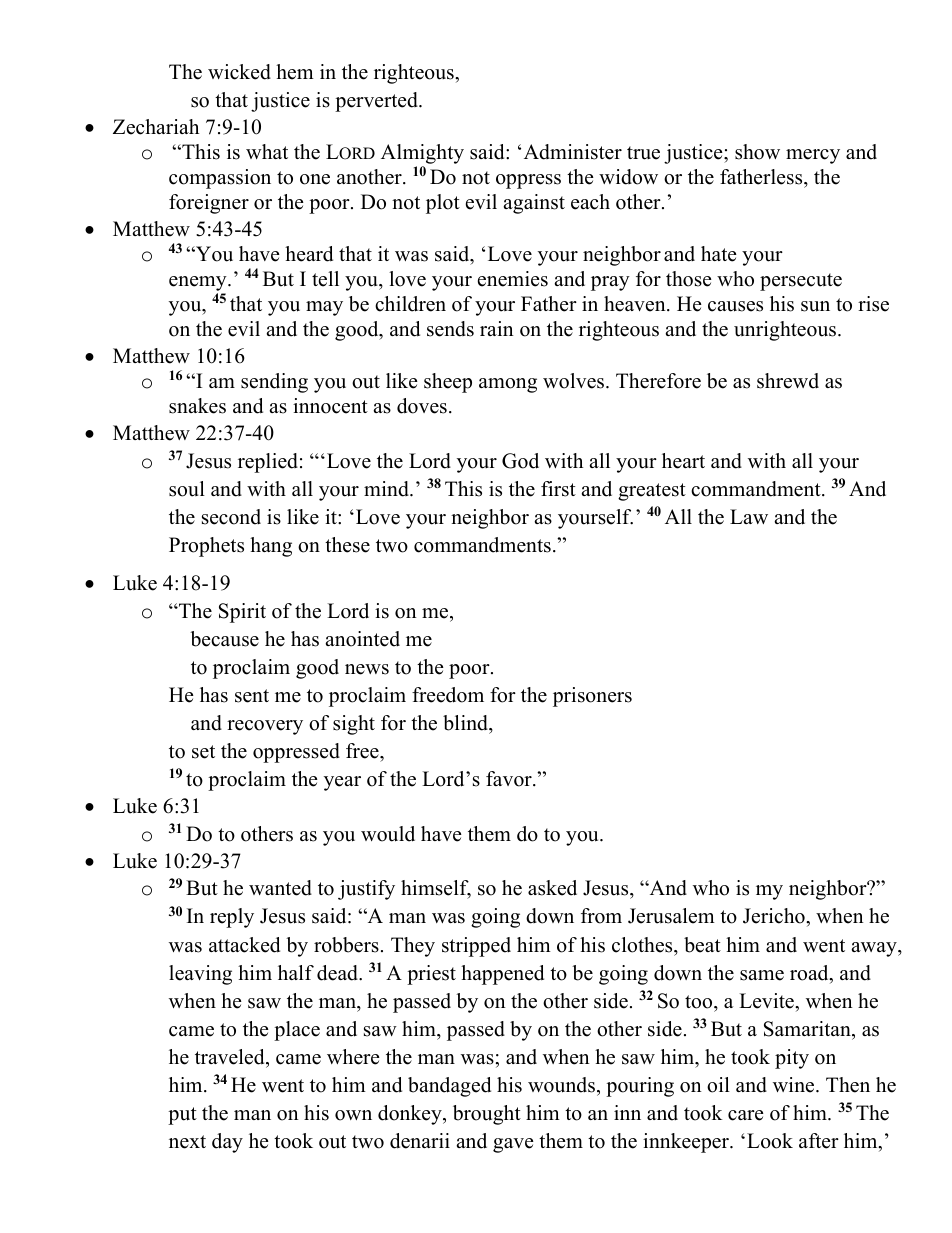  What do you see at coordinates (795, 1085) in the image?
I see `wine` at bounding box center [795, 1085].
